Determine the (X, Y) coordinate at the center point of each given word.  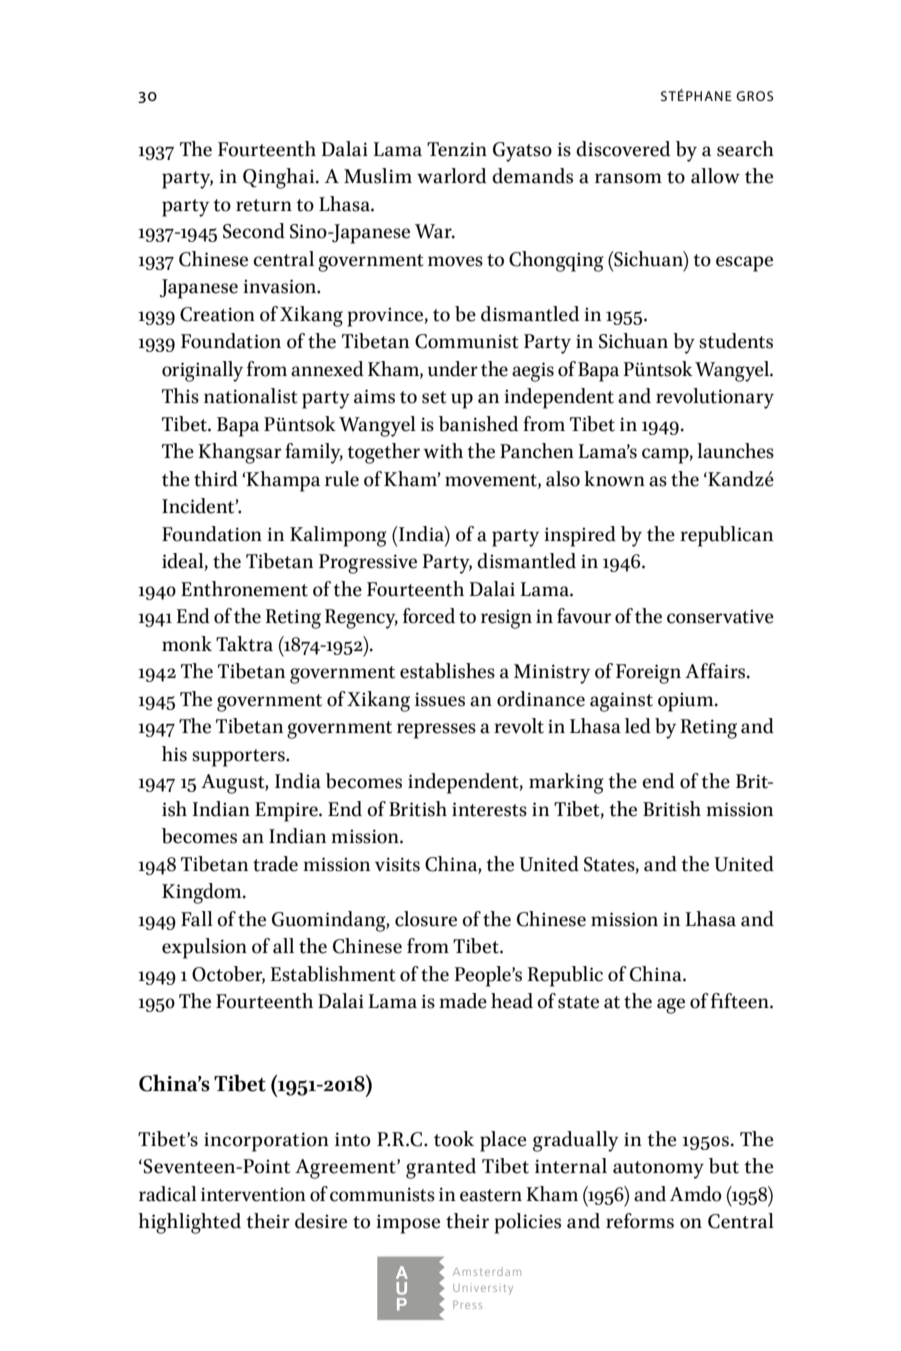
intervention (253, 1194)
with (443, 451)
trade (275, 864)
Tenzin (457, 149)
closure (426, 919)
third (216, 479)
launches (735, 451)
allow (715, 176)
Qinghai (280, 178)
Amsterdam (487, 1271)
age (671, 1006)
